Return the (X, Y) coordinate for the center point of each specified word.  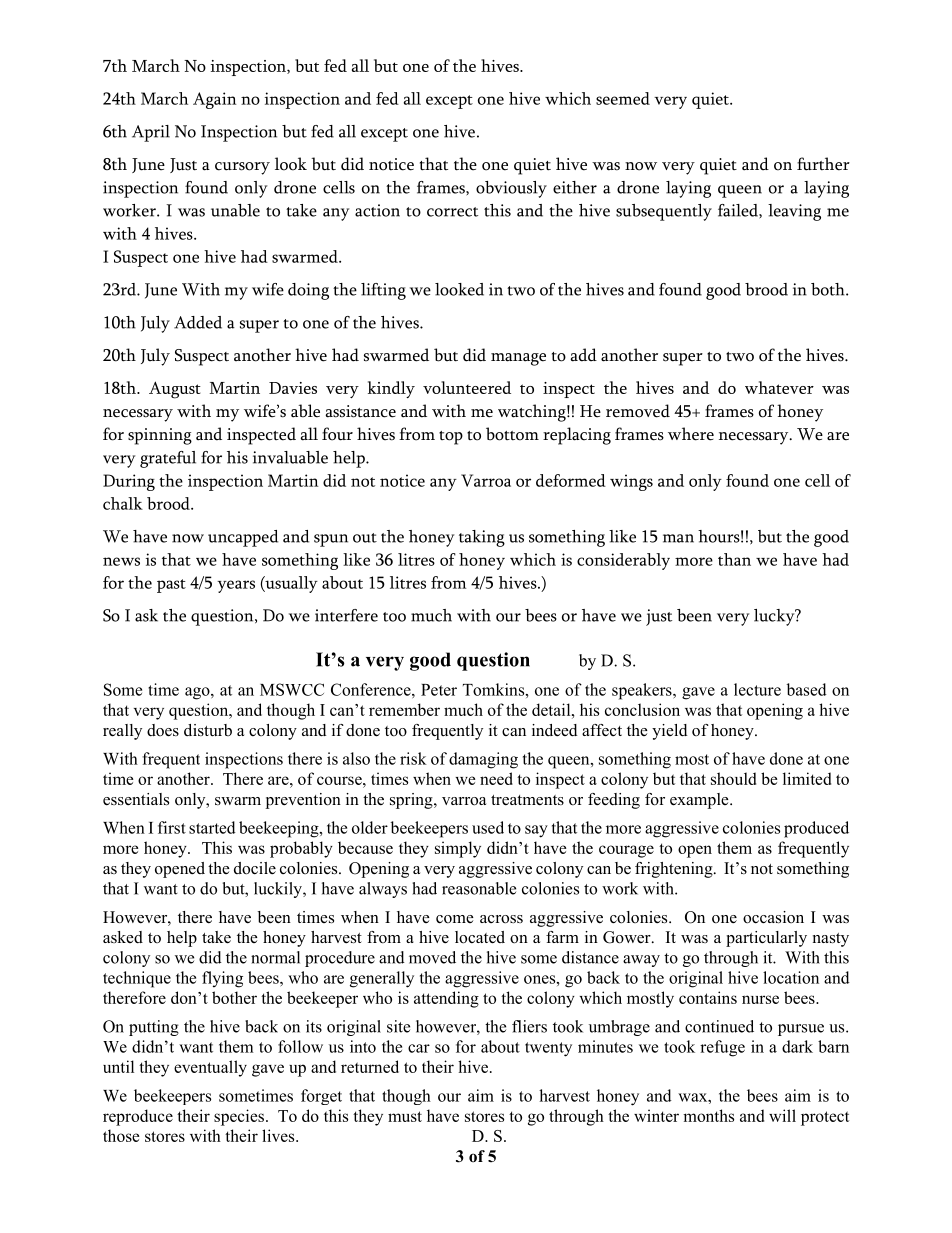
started (212, 827)
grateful (168, 459)
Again (214, 100)
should (733, 778)
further (823, 164)
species (239, 1117)
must (405, 1116)
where (691, 434)
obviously (511, 189)
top (451, 438)
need (496, 778)
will (782, 1115)
